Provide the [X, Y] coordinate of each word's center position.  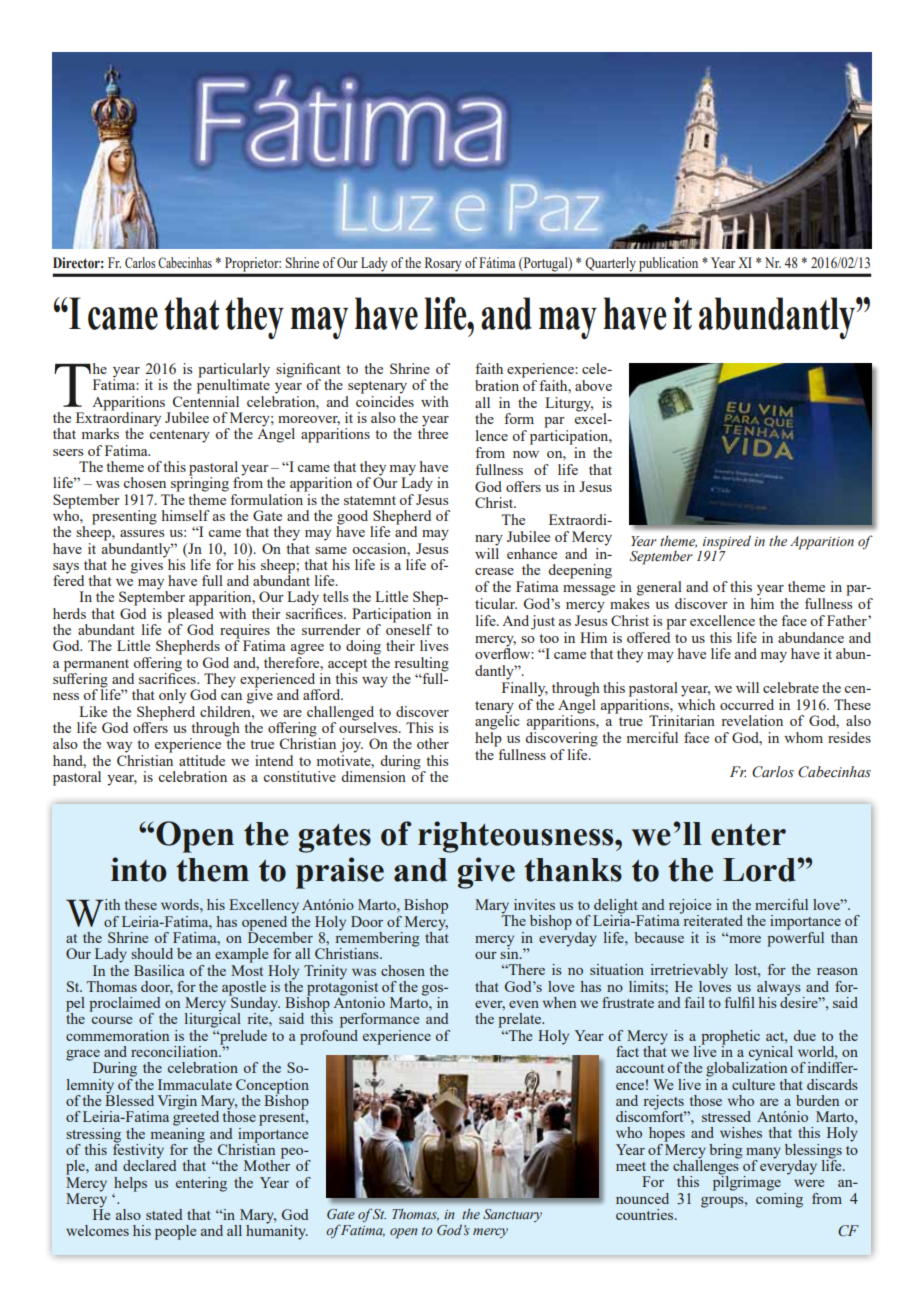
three [433, 432]
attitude [202, 760]
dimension [373, 776]
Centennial [206, 400]
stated [164, 1214]
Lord [760, 870]
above [593, 385]
